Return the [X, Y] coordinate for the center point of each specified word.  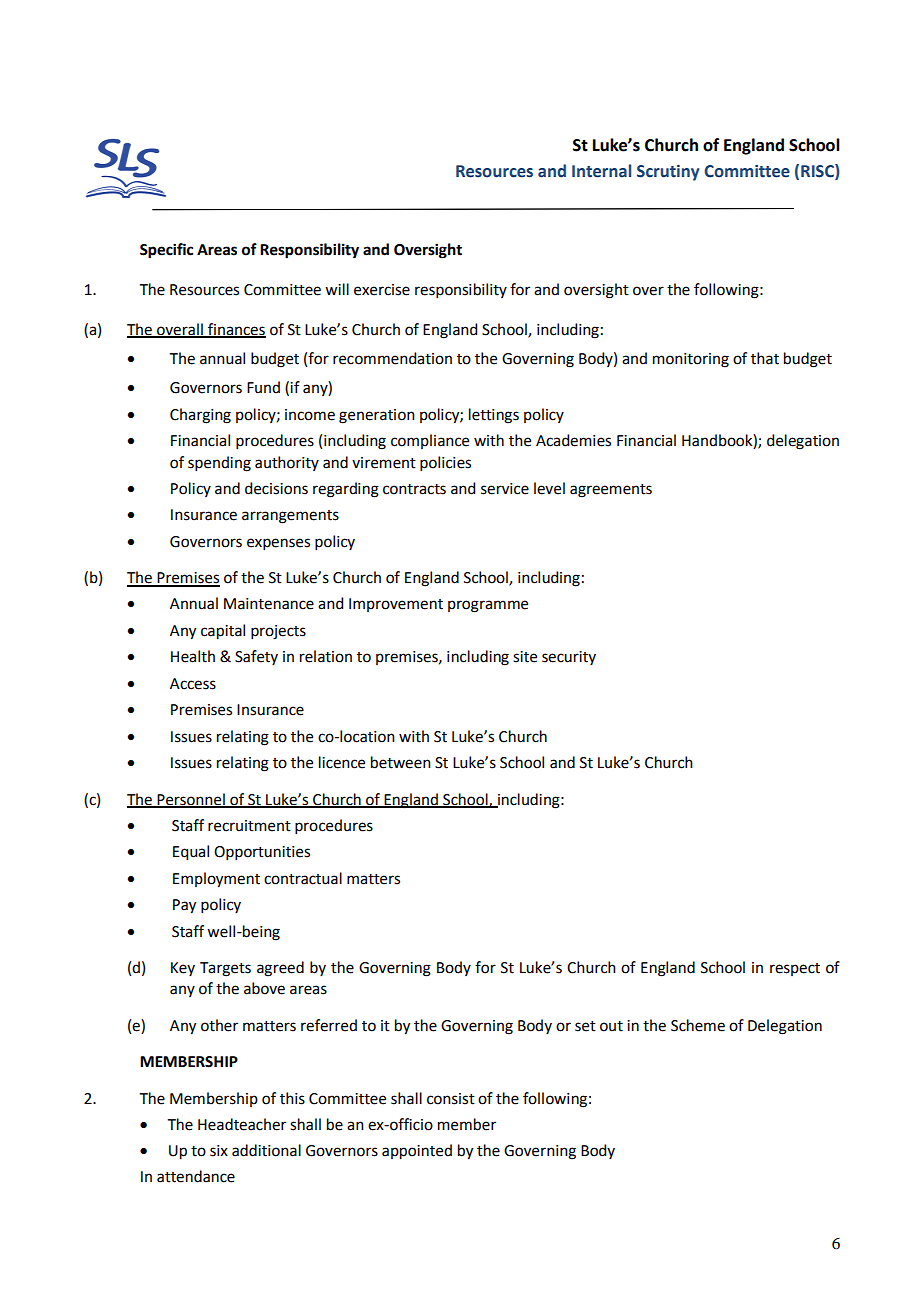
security [569, 658]
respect [795, 969]
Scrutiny [668, 173]
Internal [601, 171]
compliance [430, 441]
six [219, 1151]
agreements [611, 491]
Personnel [191, 800]
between [401, 762]
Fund [263, 387]
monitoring [691, 360]
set [585, 1026]
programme [488, 606]
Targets [225, 969]
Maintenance [269, 604]
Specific [166, 251]
